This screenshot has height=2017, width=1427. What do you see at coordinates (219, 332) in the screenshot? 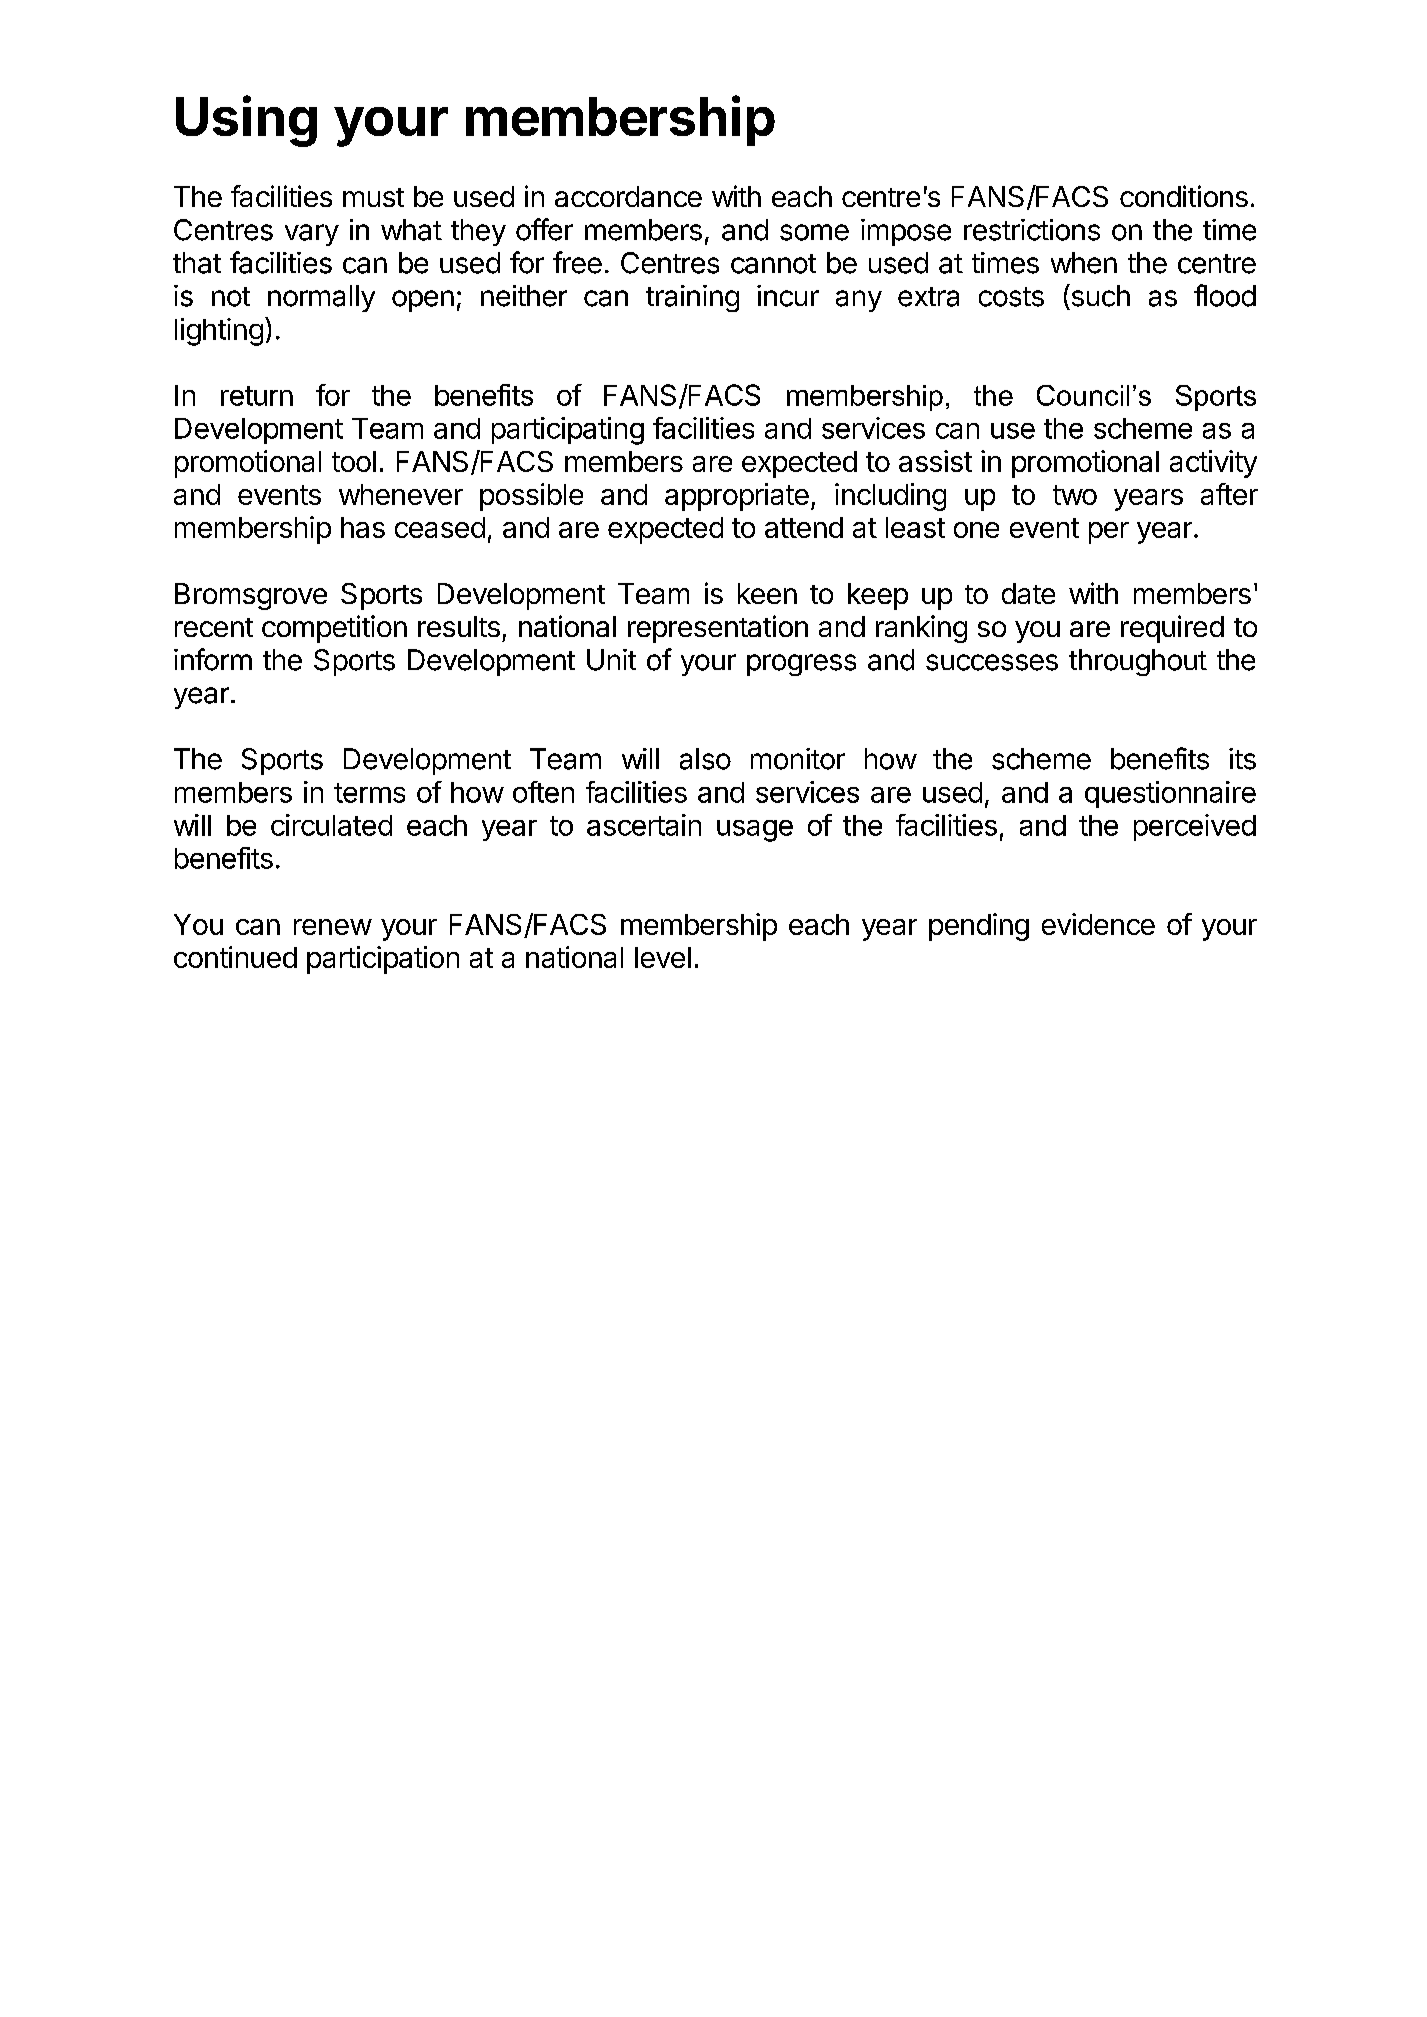
I see `lighting` at bounding box center [219, 332].
